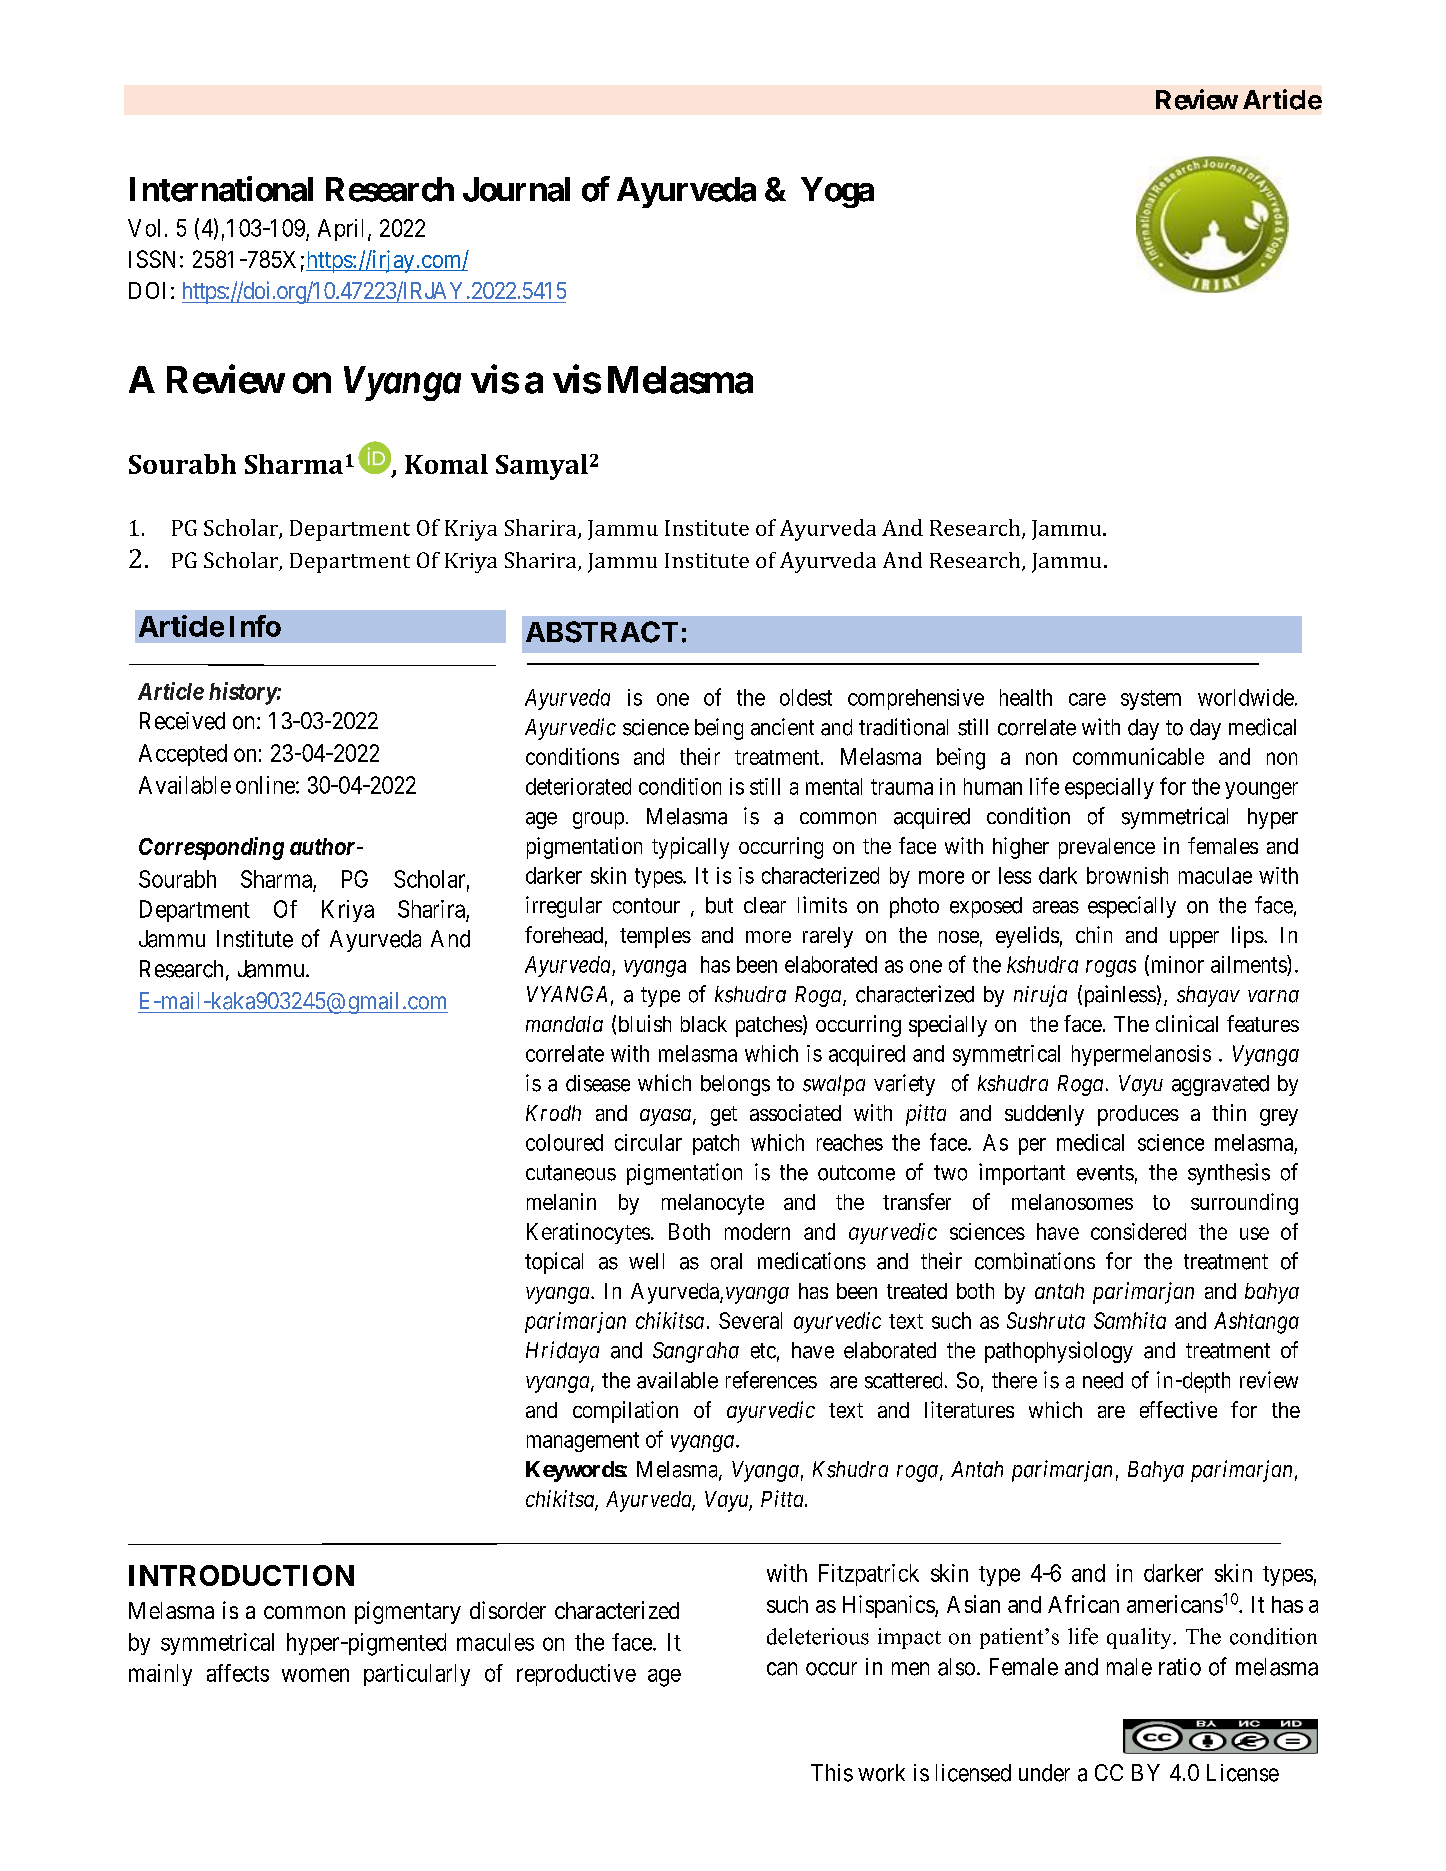 This screenshot has height=1871, width=1446. What do you see at coordinates (832, 1773) in the screenshot?
I see `This` at bounding box center [832, 1773].
